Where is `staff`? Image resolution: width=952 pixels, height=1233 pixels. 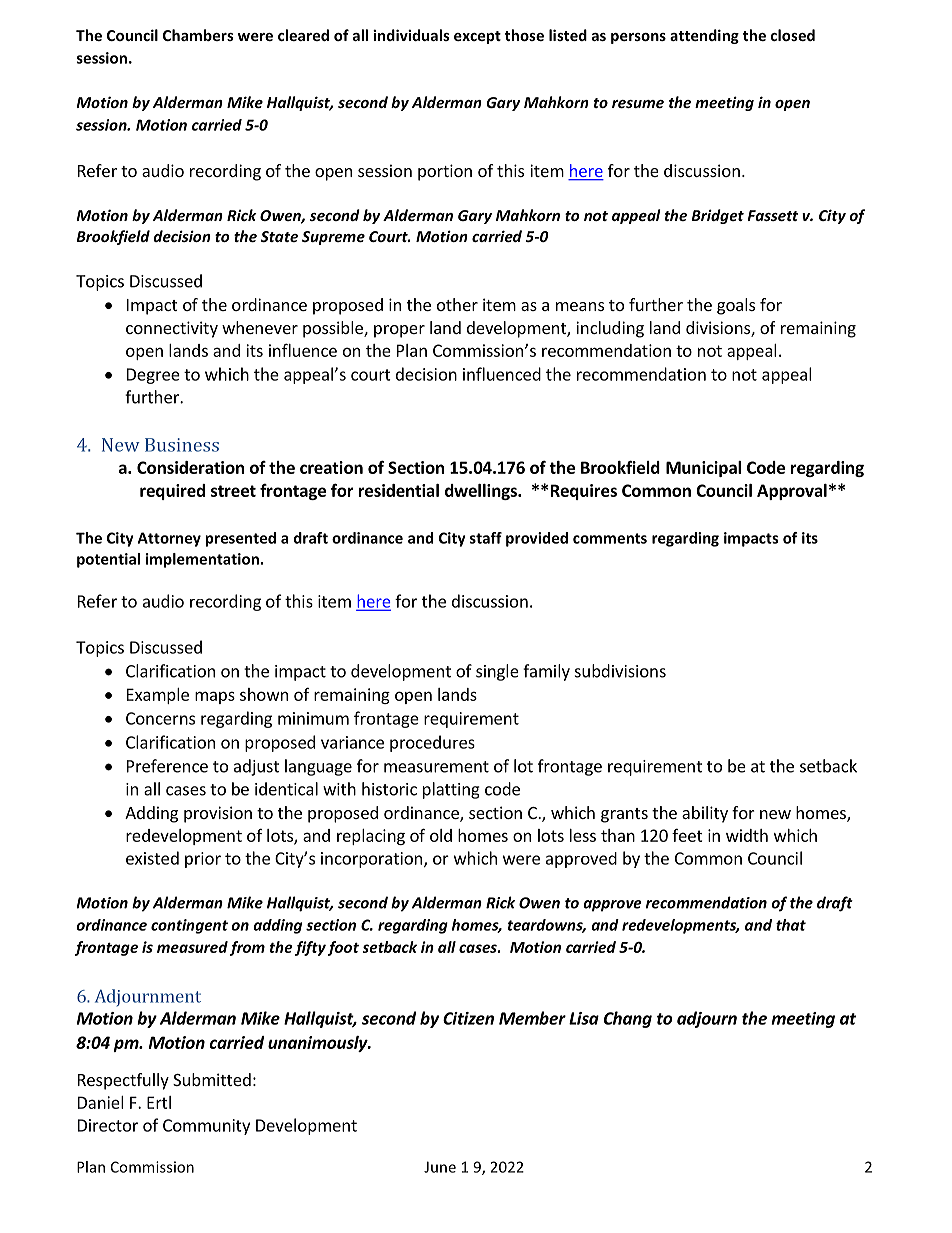 staff is located at coordinates (486, 538).
